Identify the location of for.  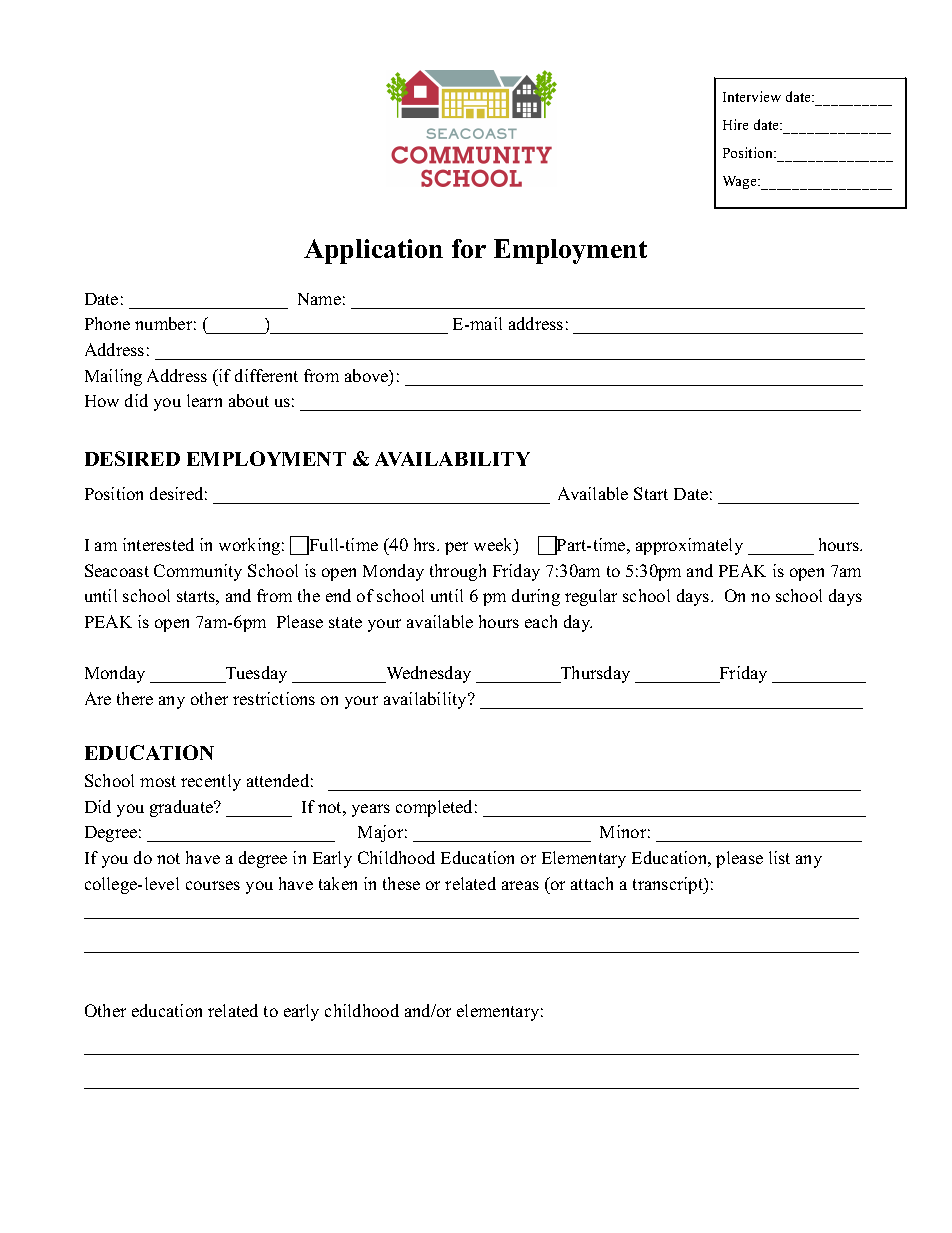
(469, 248).
